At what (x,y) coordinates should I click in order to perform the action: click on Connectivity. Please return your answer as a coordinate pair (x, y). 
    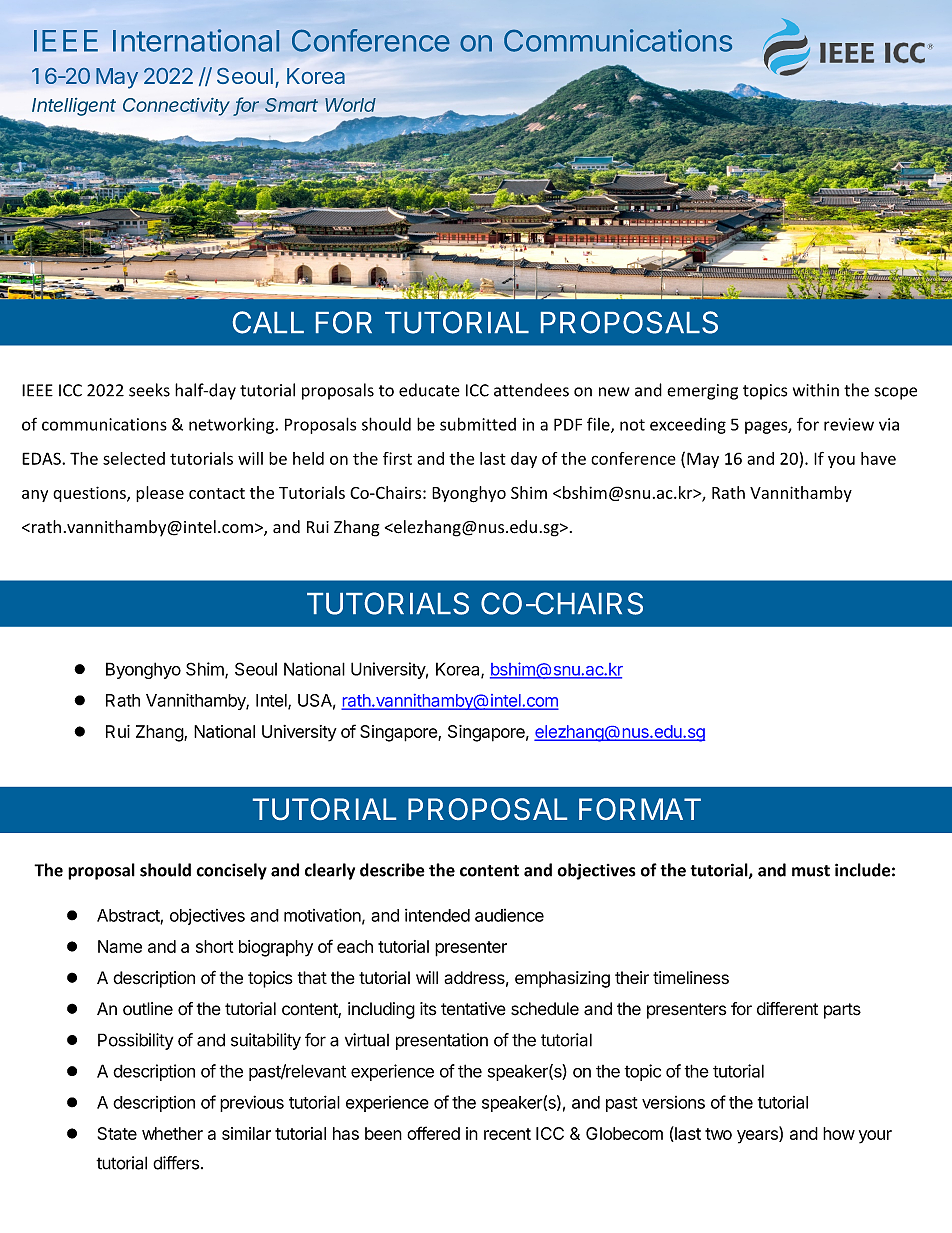
    Looking at the image, I should click on (176, 107).
